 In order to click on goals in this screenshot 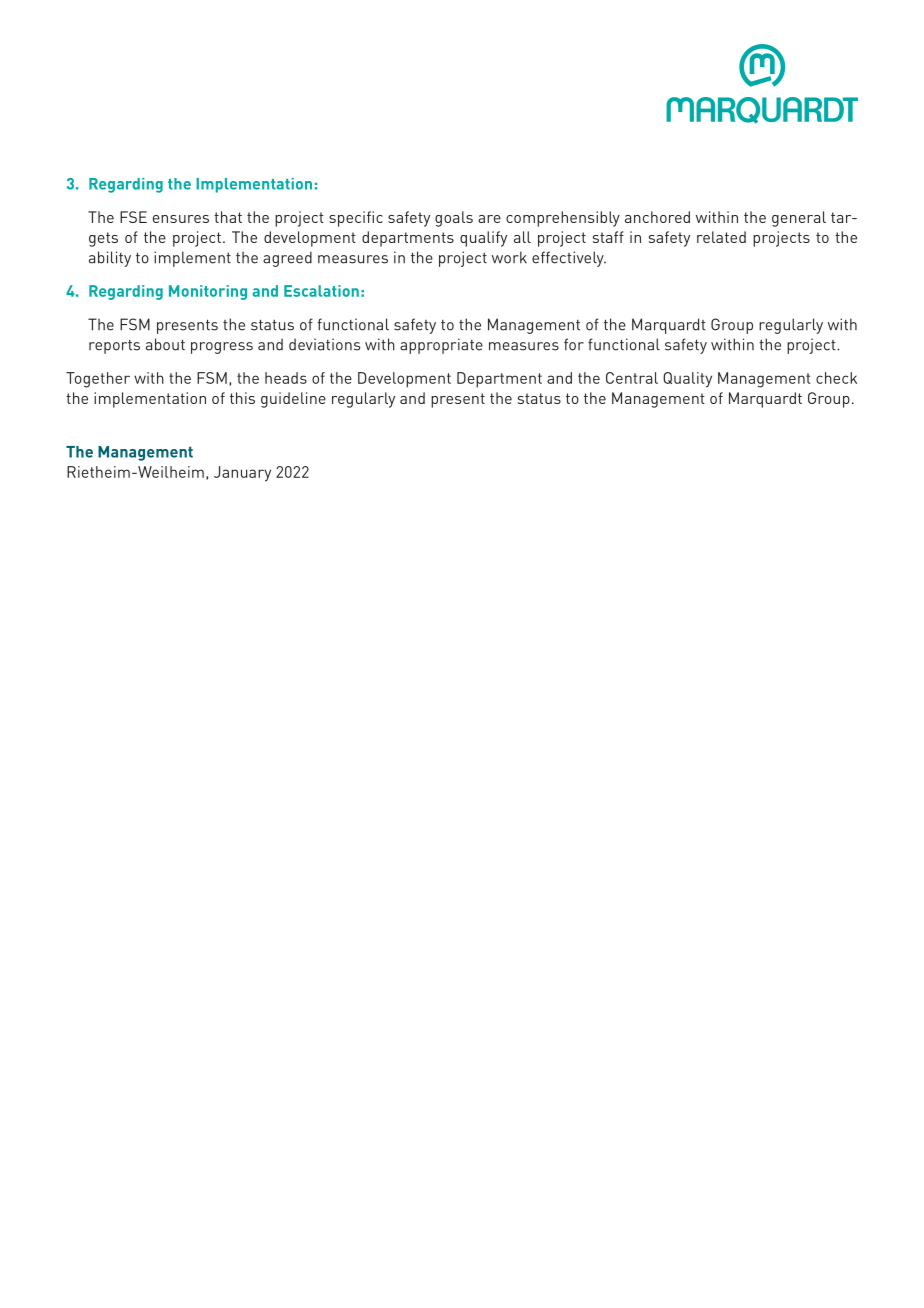, I will do `click(454, 219)`.
